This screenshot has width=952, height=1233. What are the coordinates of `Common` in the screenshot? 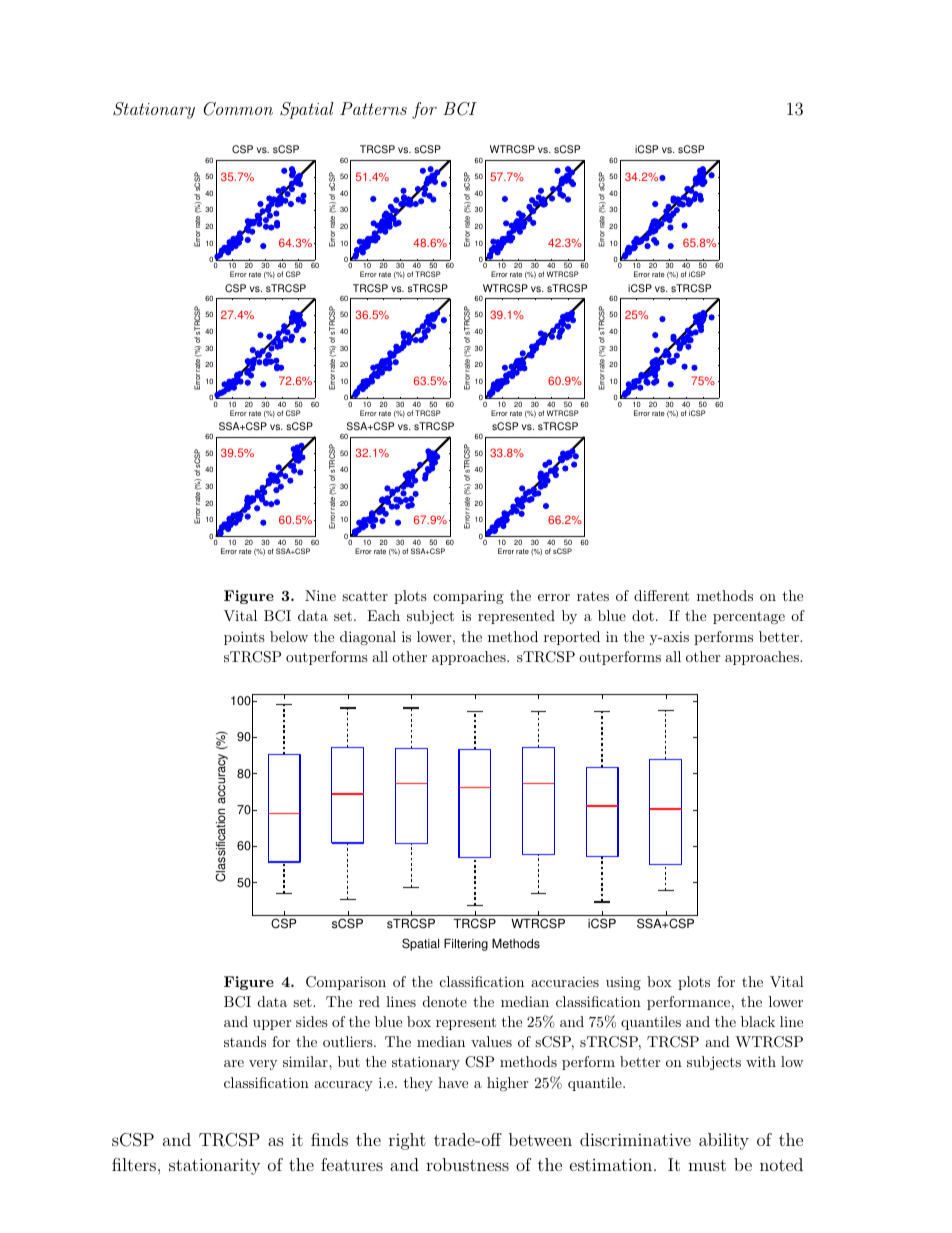 It's located at (238, 109).
